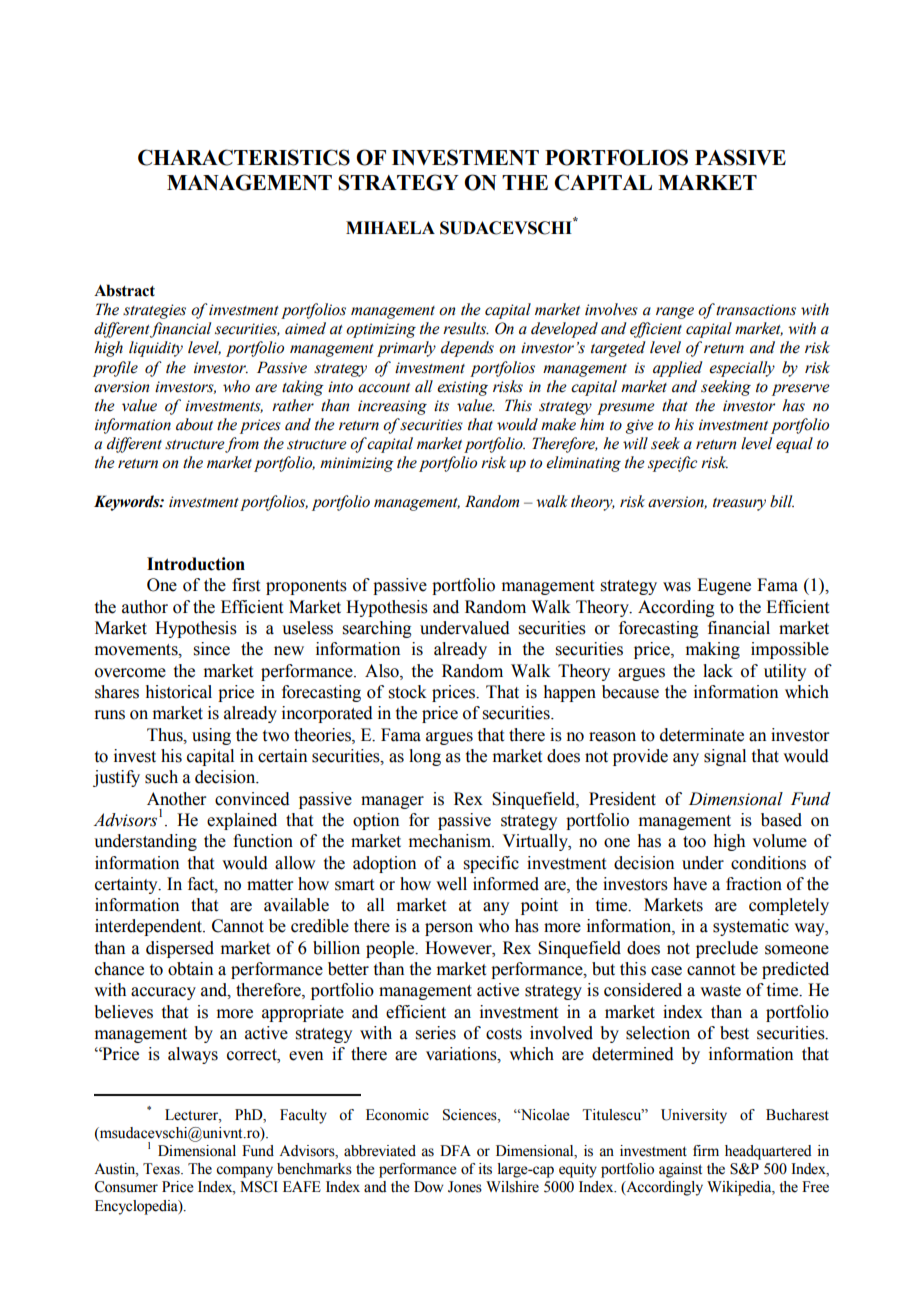  I want to click on Jones, so click(465, 1187).
